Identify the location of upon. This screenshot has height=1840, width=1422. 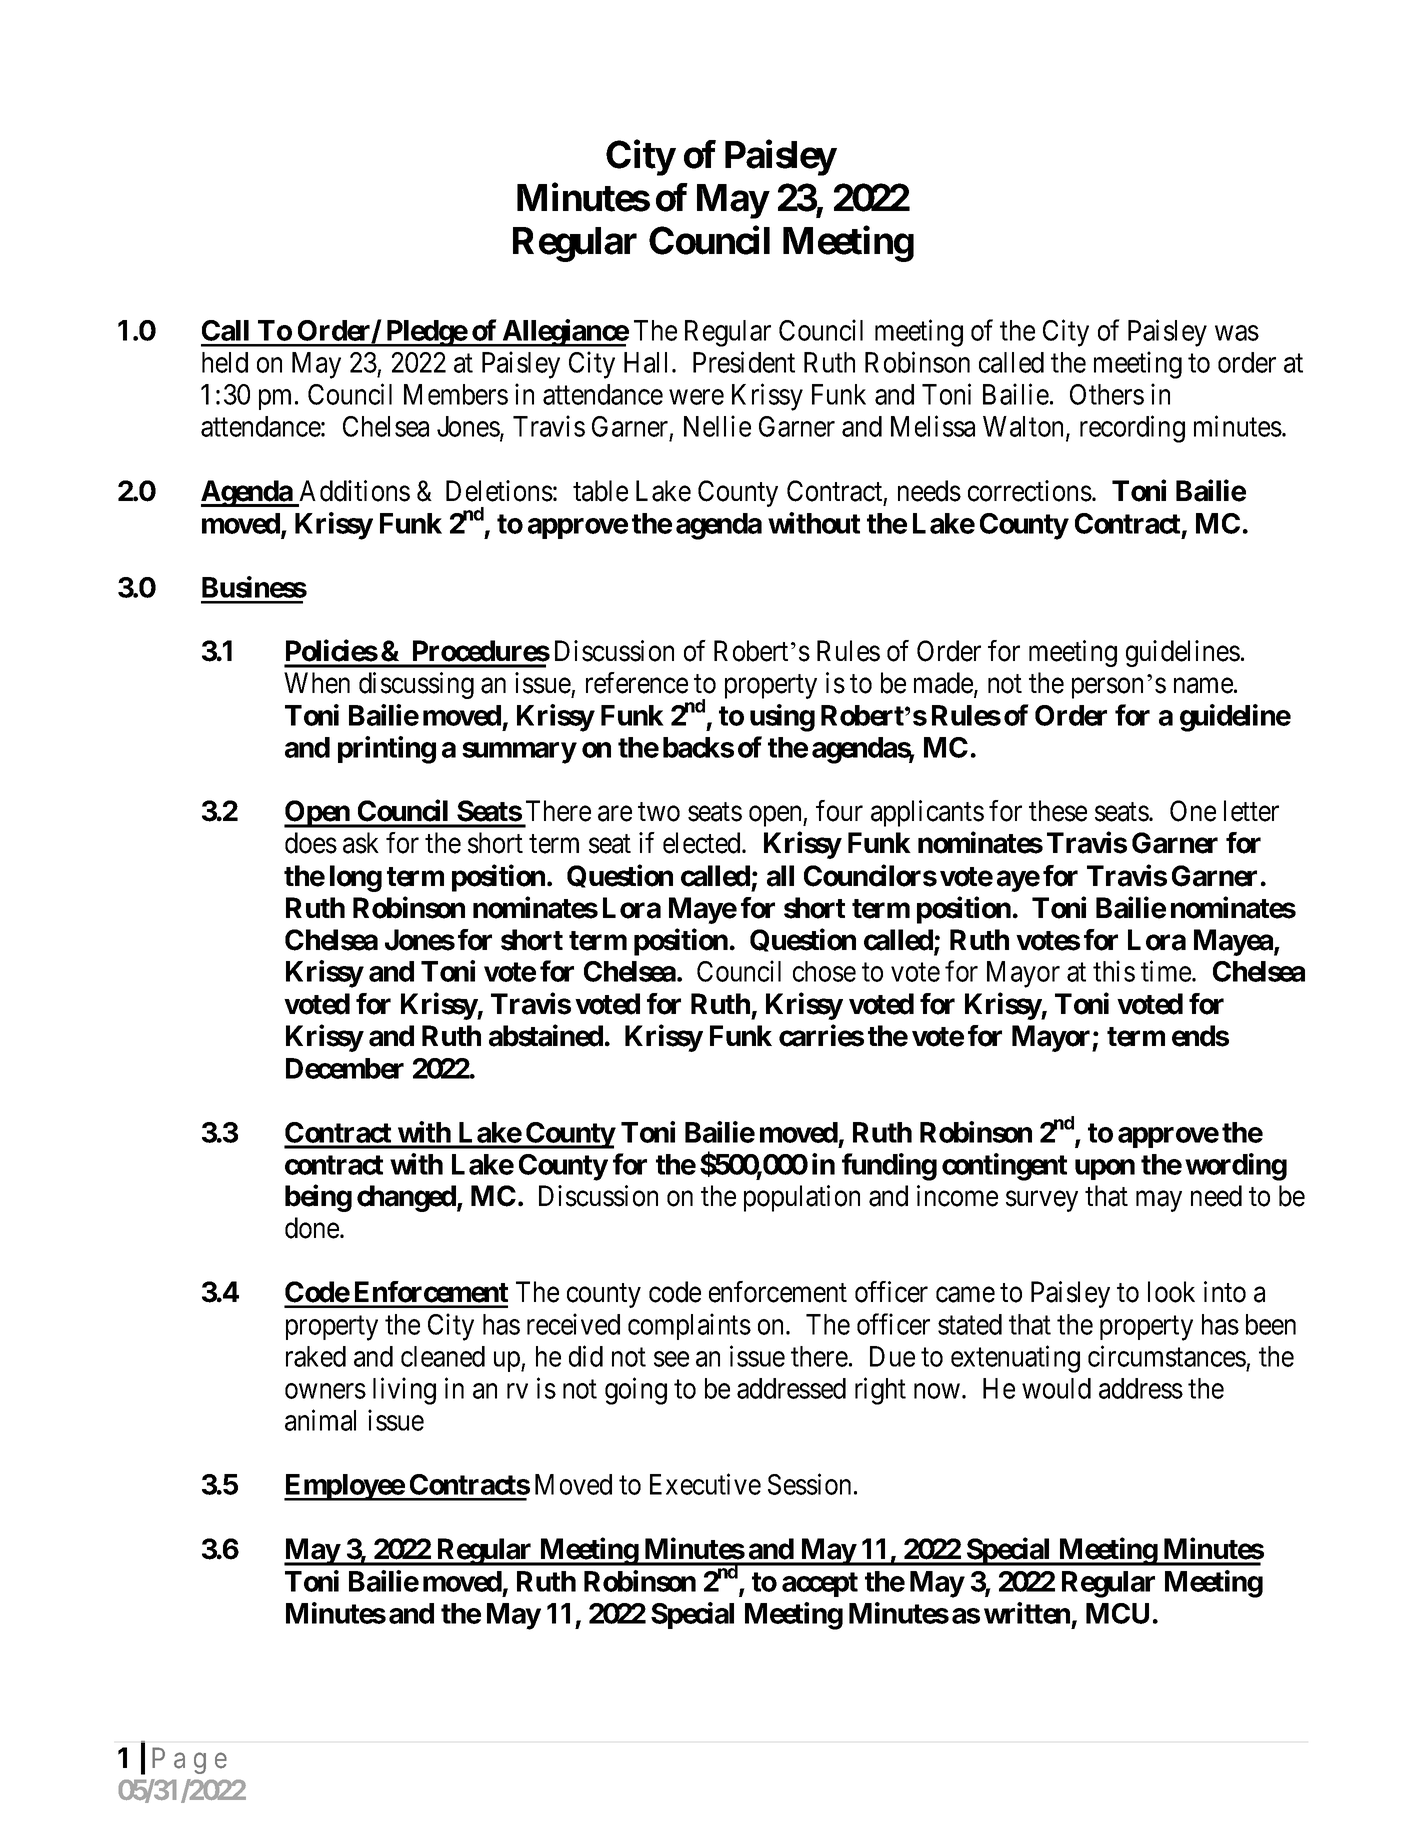
(1105, 1169).
